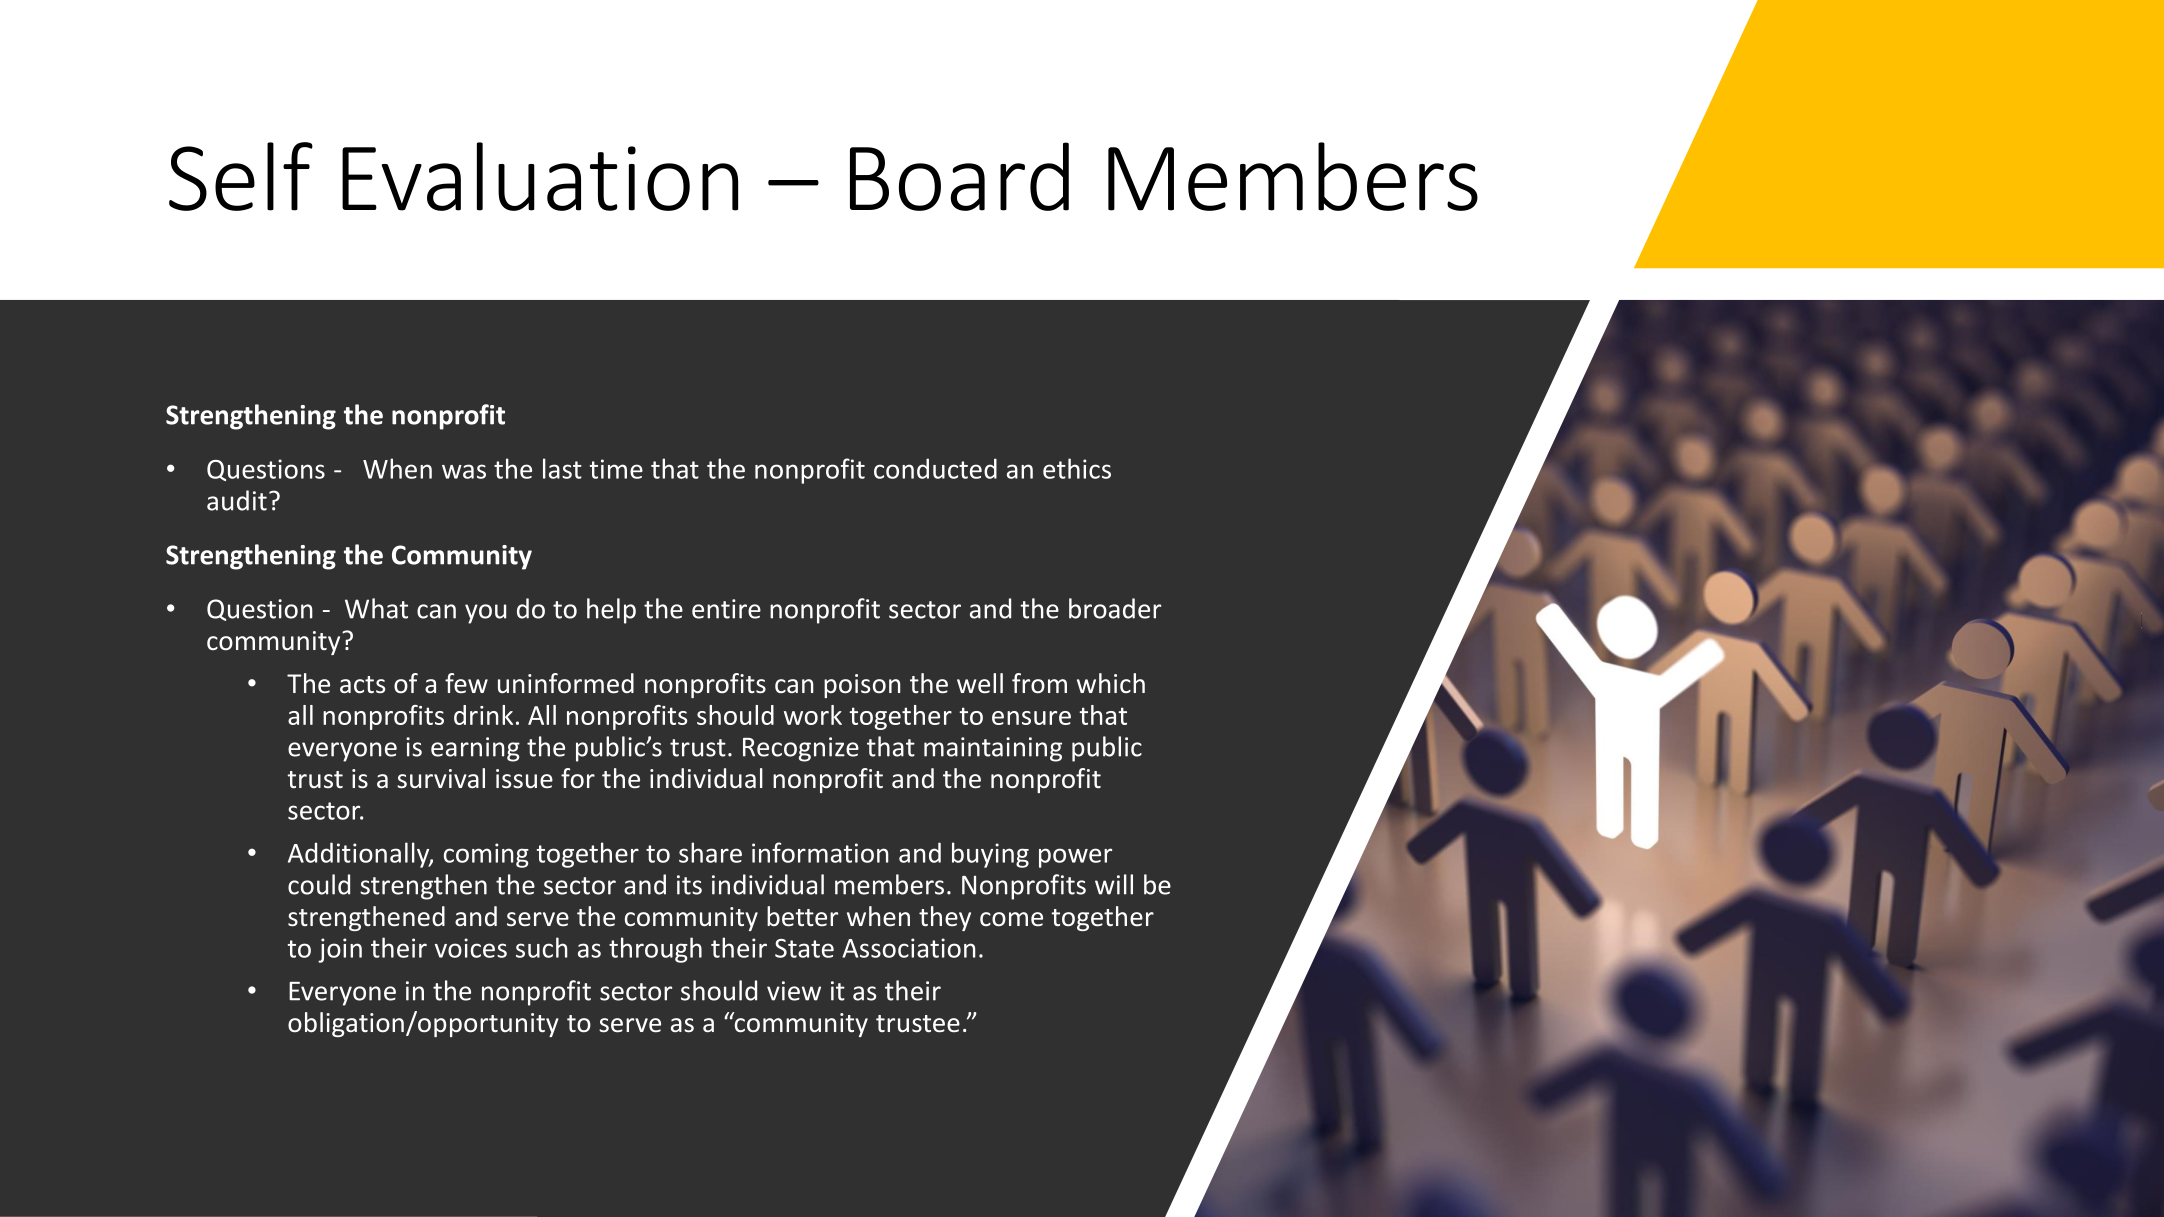 The height and width of the document is (1217, 2164). I want to click on entire, so click(726, 609).
